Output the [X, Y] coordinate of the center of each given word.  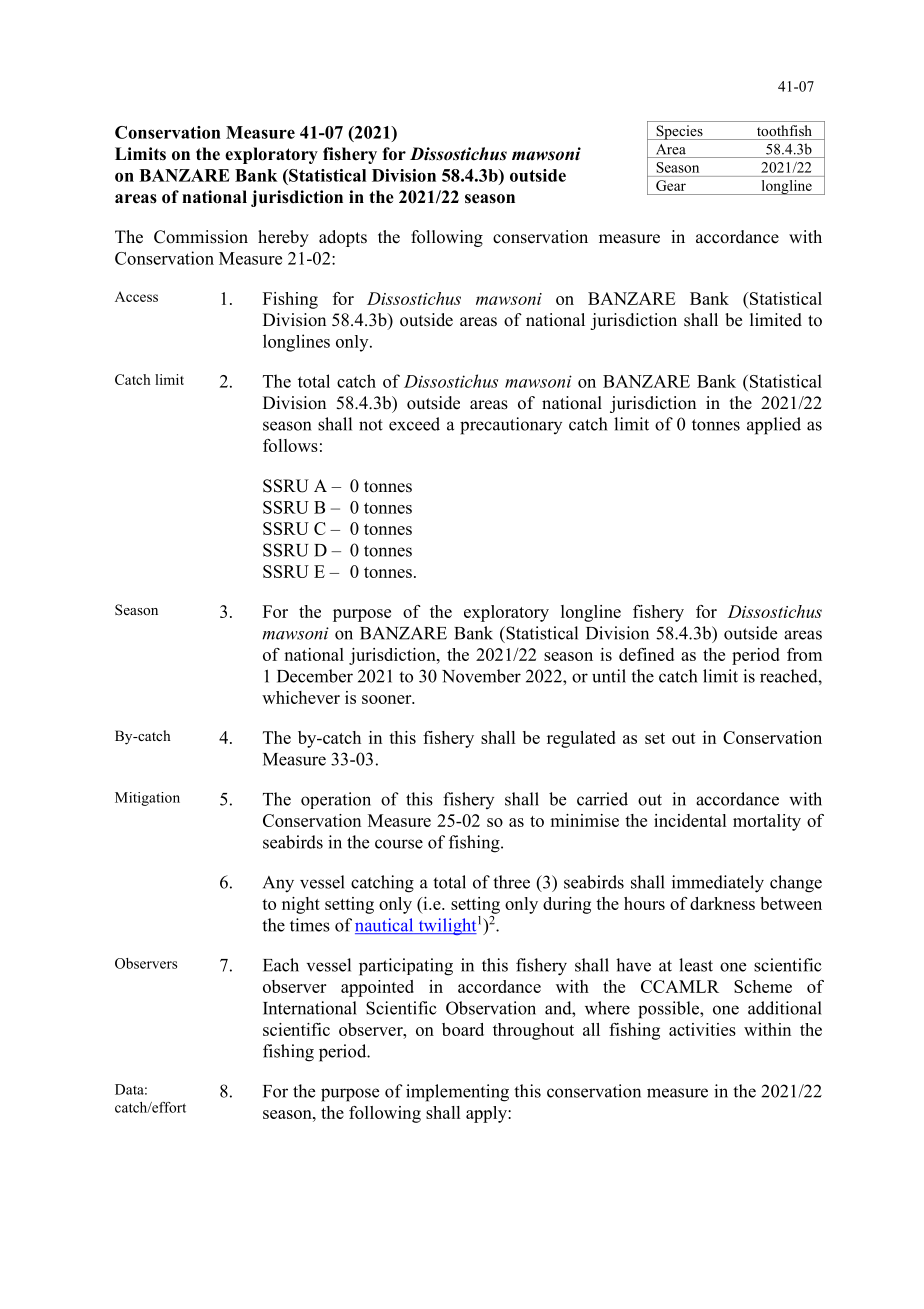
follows [290, 445]
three [511, 882]
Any [278, 884]
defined [646, 654]
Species [679, 132]
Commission [201, 237]
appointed [377, 988]
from [804, 654]
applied [774, 426]
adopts [343, 238]
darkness [722, 903]
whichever [301, 697]
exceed [414, 424]
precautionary [511, 426]
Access [136, 296]
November [481, 676]
